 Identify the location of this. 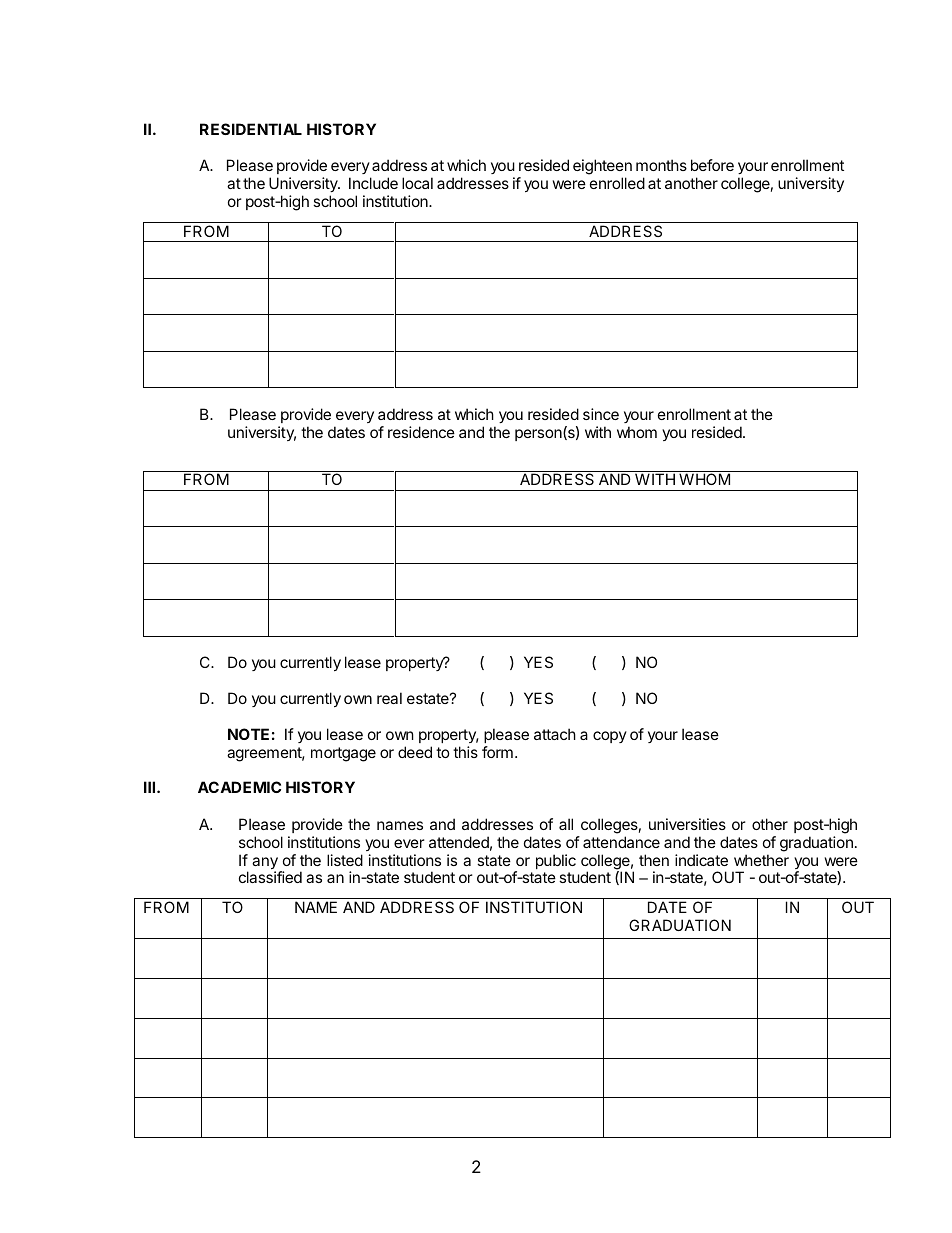
(465, 752).
